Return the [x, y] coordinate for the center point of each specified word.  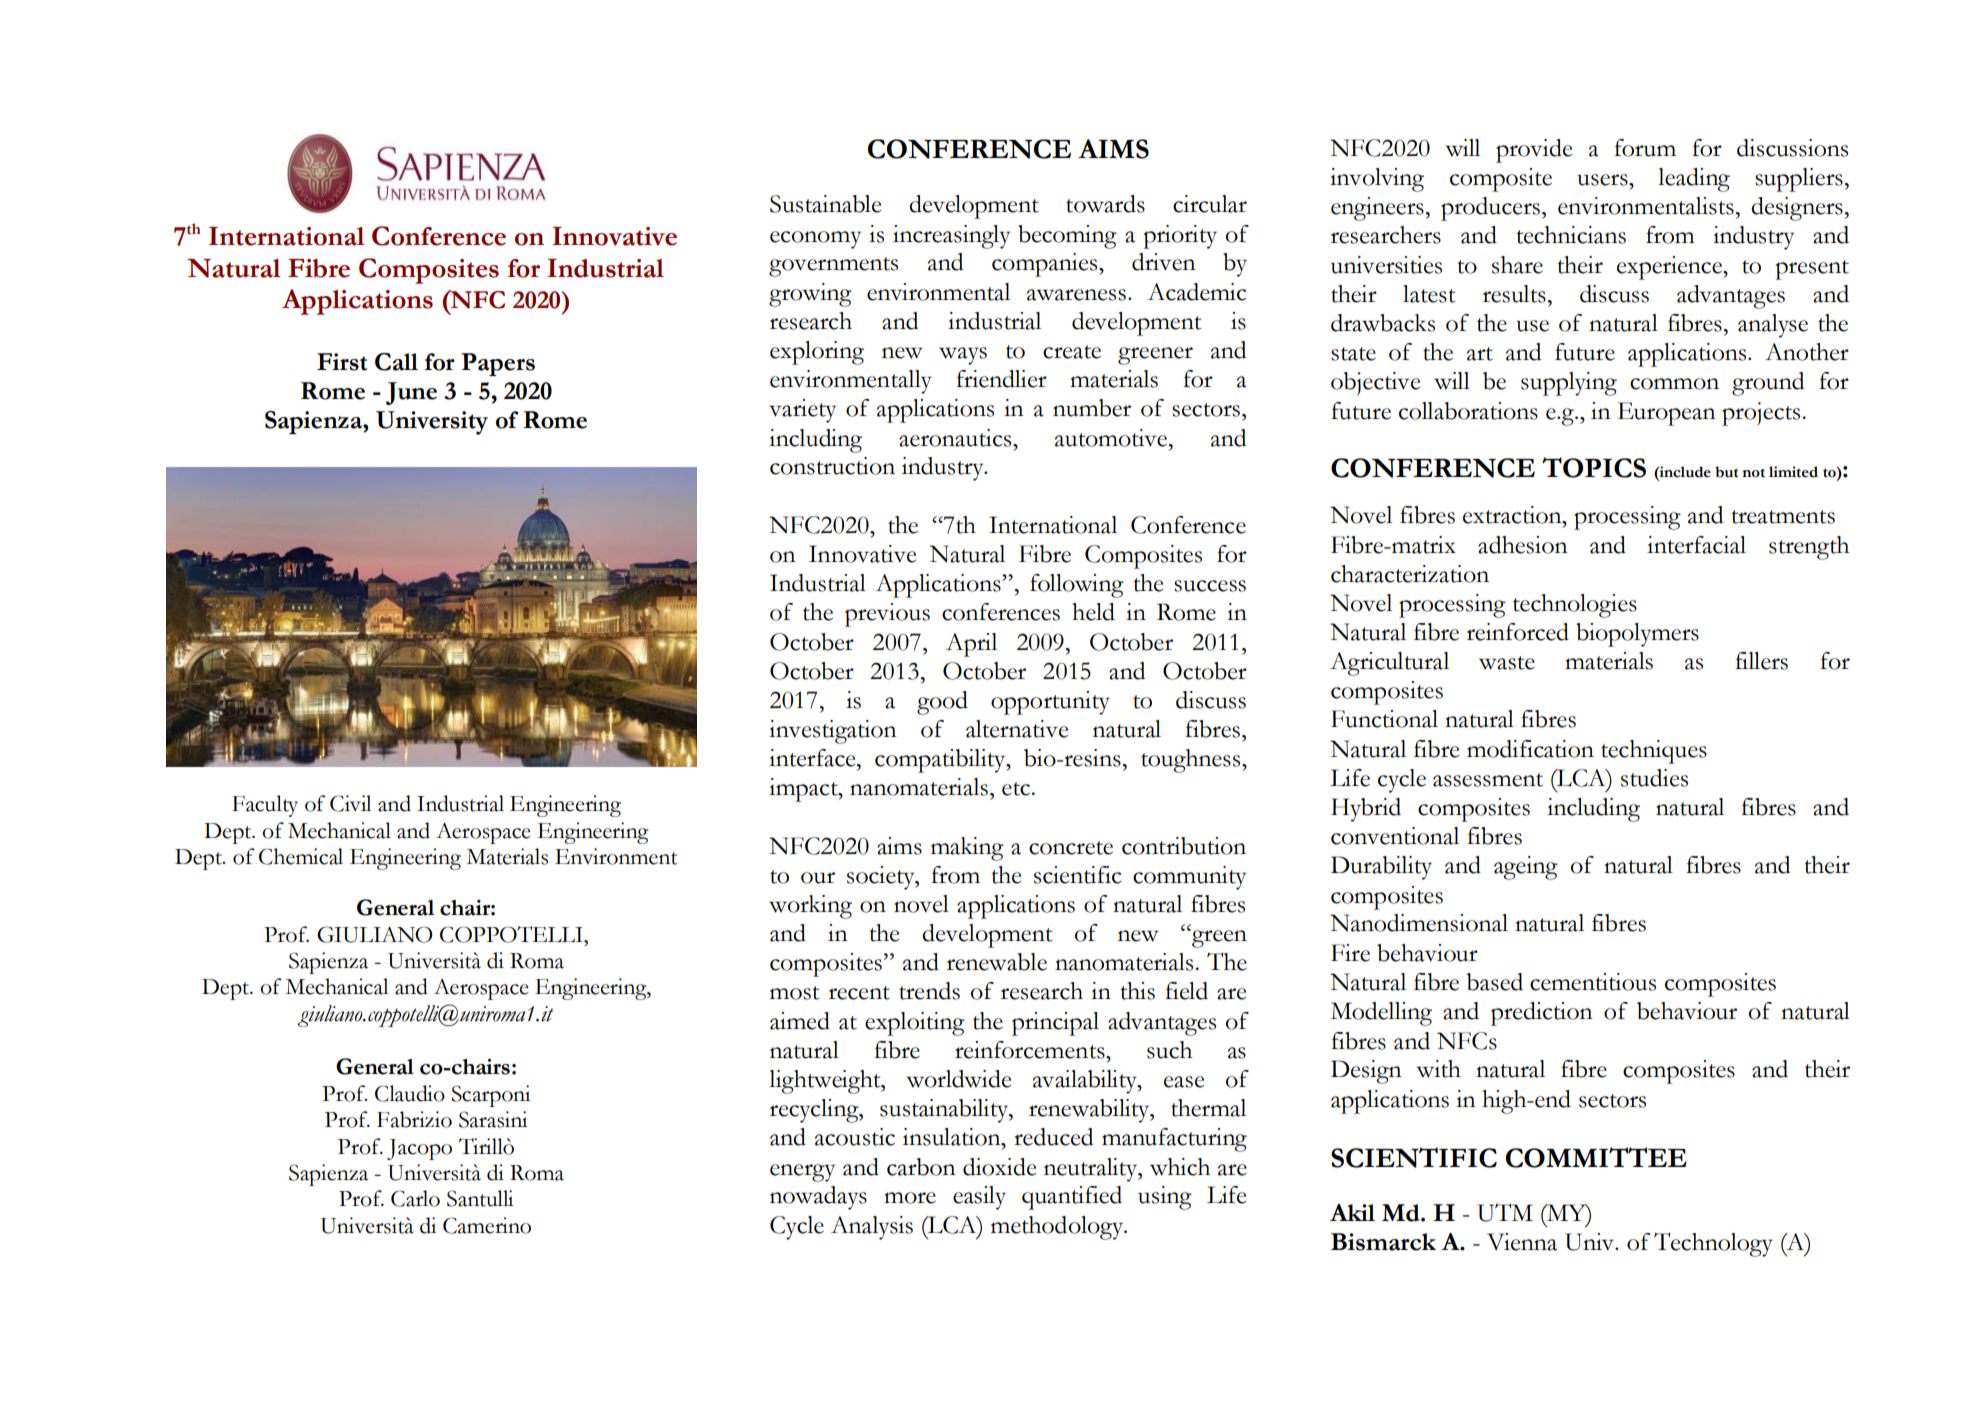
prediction [1542, 1014]
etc [1016, 789]
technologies [1575, 606]
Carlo [415, 1198]
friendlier [1001, 379]
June [411, 393]
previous [887, 615]
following [1077, 586]
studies [1654, 778]
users [1603, 180]
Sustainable [825, 204]
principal [1055, 1024]
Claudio [410, 1093]
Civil [350, 803]
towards [1105, 204]
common [1674, 384]
